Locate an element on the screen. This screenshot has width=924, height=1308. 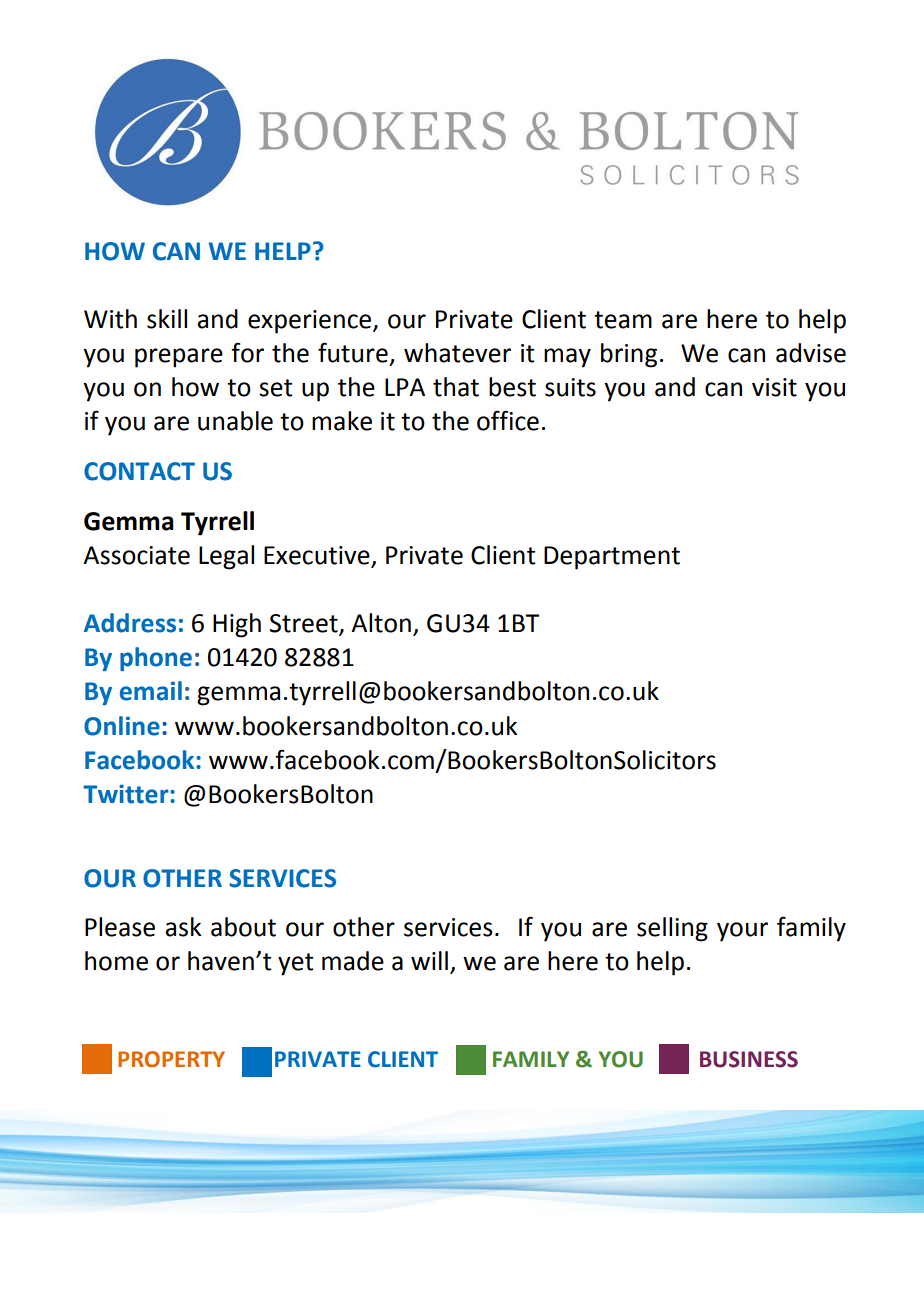
will is located at coordinates (429, 960).
